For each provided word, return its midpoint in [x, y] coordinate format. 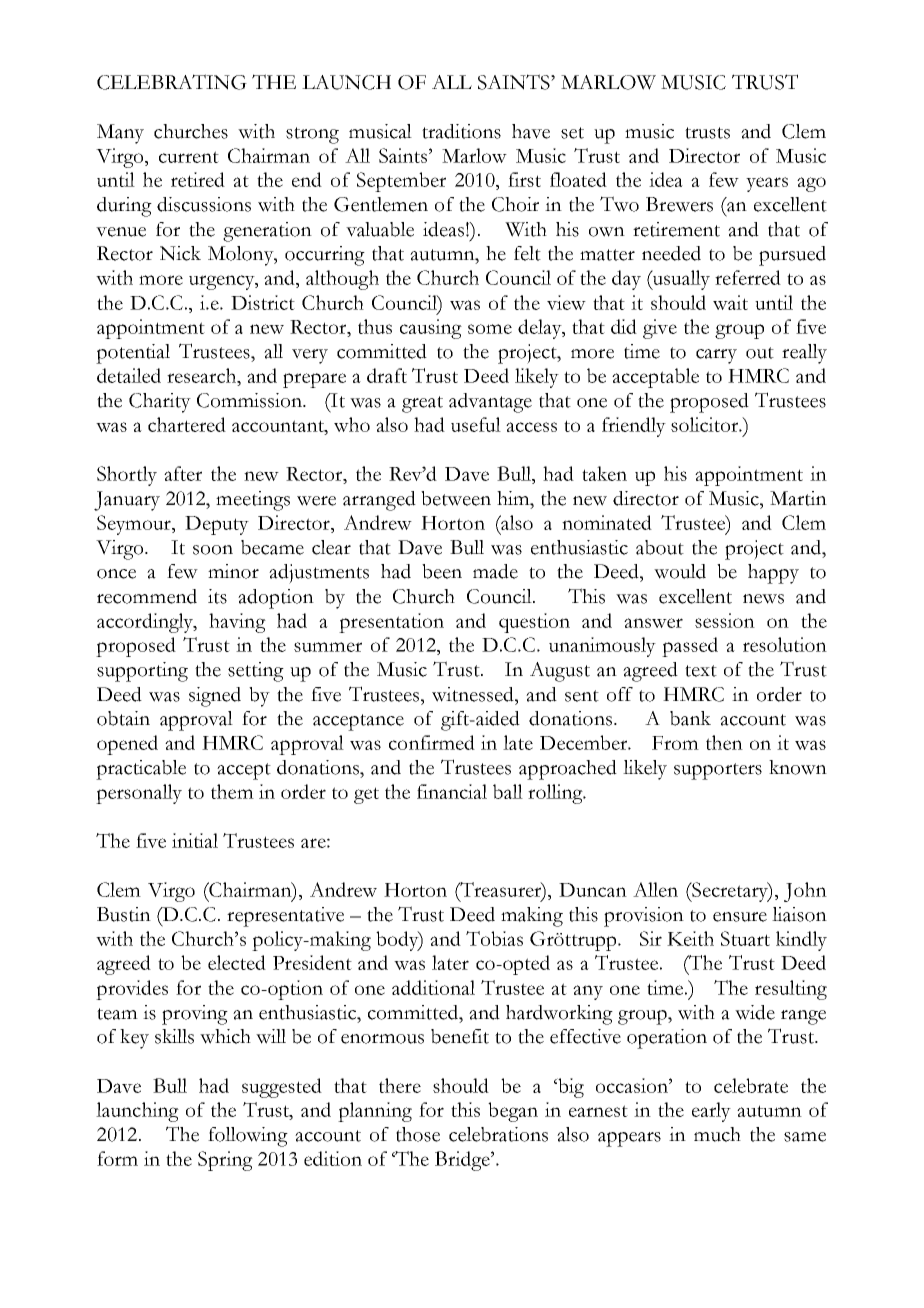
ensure [740, 917]
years [767, 184]
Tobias [494, 938]
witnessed [474, 694]
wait [730, 302]
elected [237, 962]
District [263, 302]
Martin [798, 498]
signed [215, 697]
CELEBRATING [172, 82]
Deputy [217, 525]
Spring [225, 1161]
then [724, 742]
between [456, 498]
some [490, 329]
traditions [461, 131]
